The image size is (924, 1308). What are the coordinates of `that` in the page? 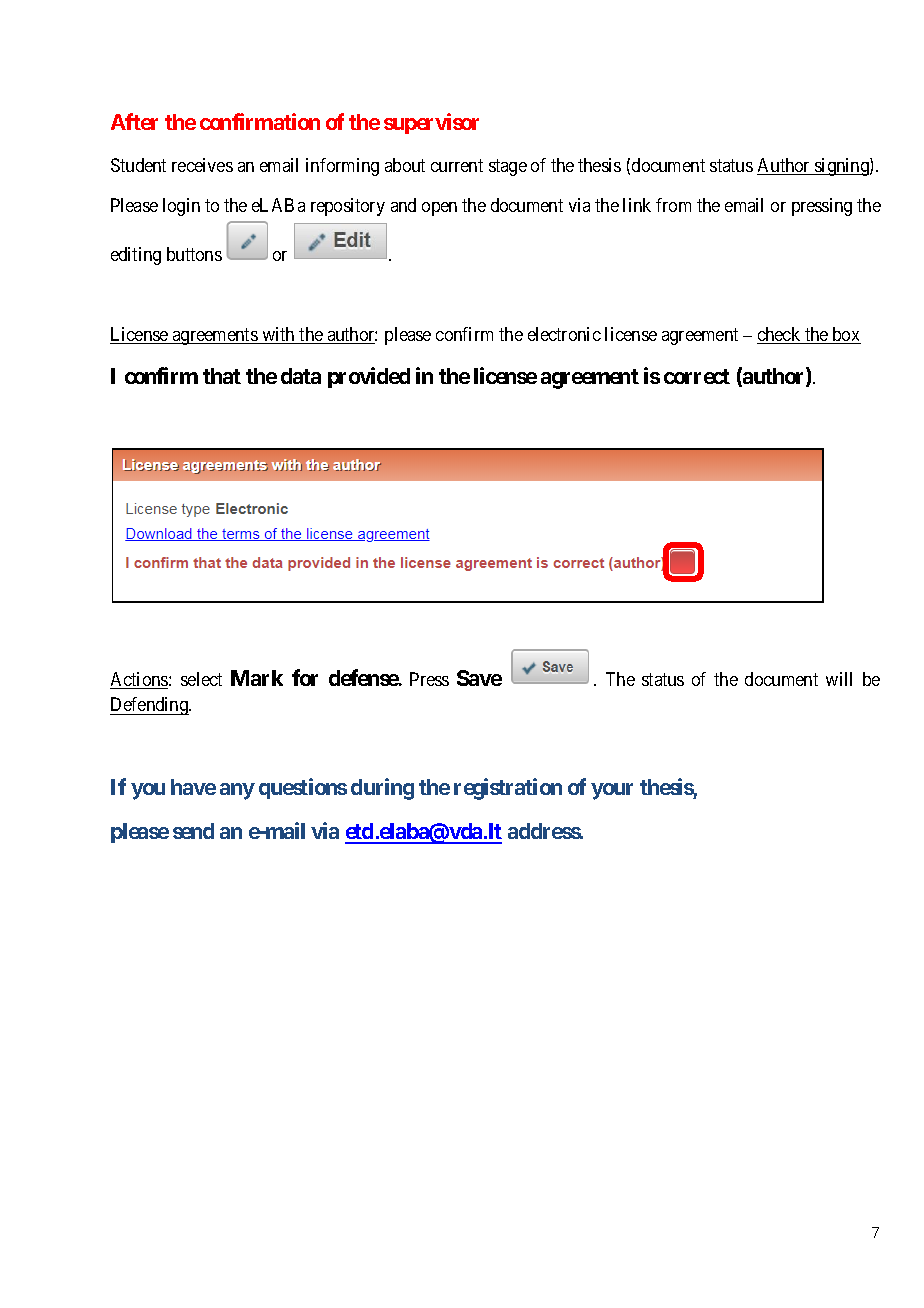 It's located at (222, 376).
